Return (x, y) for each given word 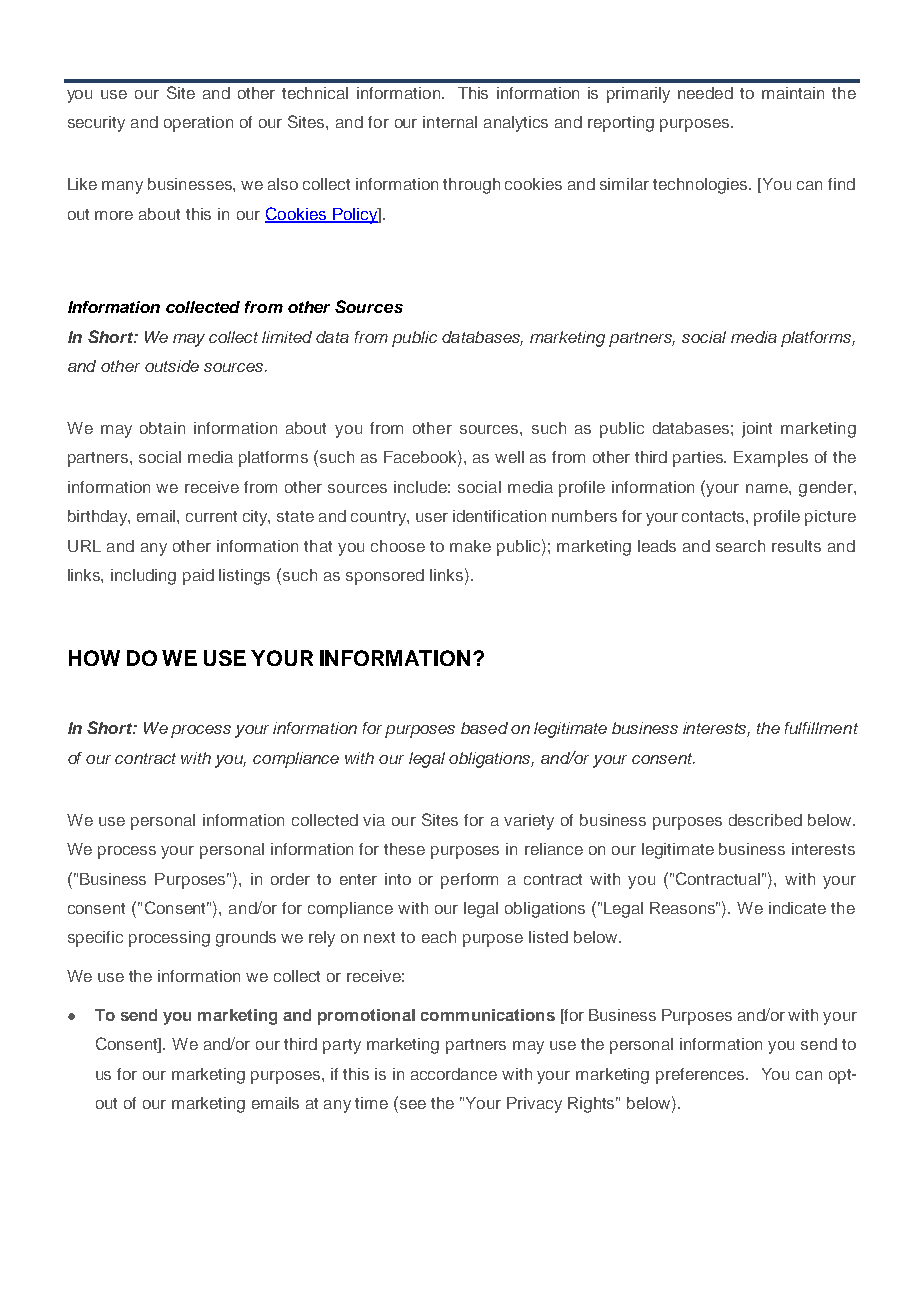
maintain (793, 93)
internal (450, 122)
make (470, 546)
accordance (454, 1074)
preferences (701, 1076)
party (342, 1046)
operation (198, 124)
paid (198, 577)
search (740, 546)
